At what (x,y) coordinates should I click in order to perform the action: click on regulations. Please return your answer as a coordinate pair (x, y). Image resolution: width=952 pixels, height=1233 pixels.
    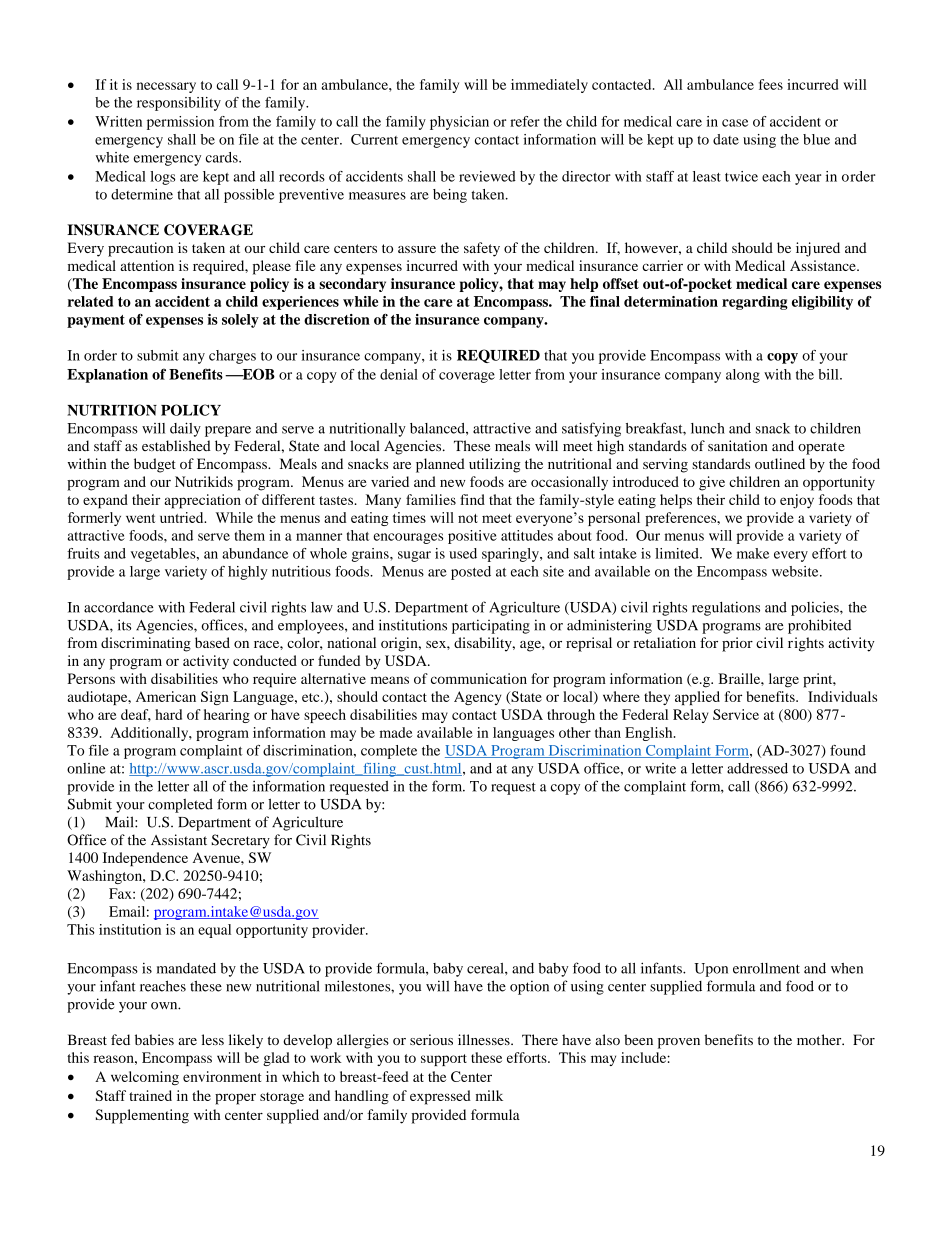
    Looking at the image, I should click on (726, 608).
